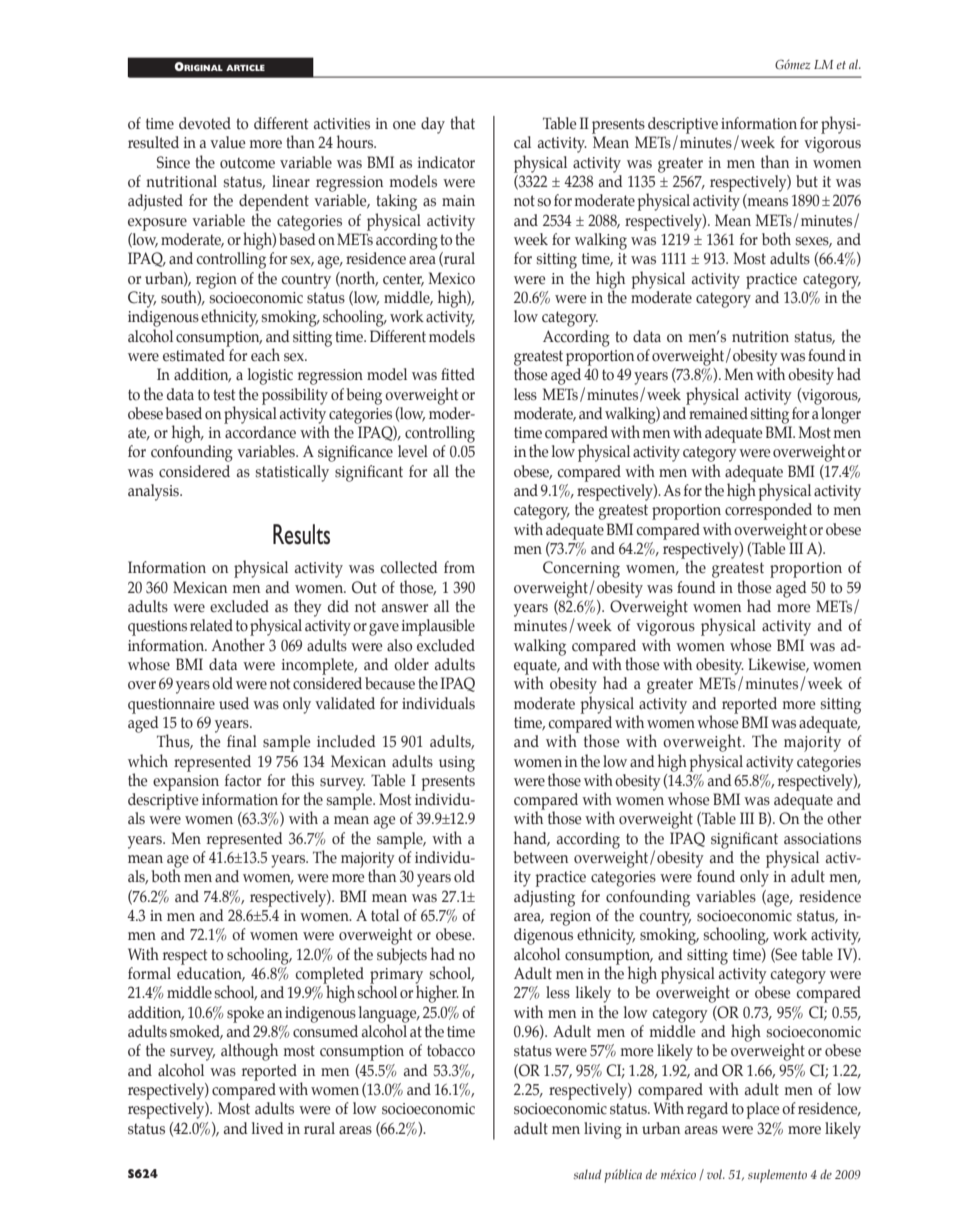  Describe the element at coordinates (242, 741) in the document. I see `final` at that location.
